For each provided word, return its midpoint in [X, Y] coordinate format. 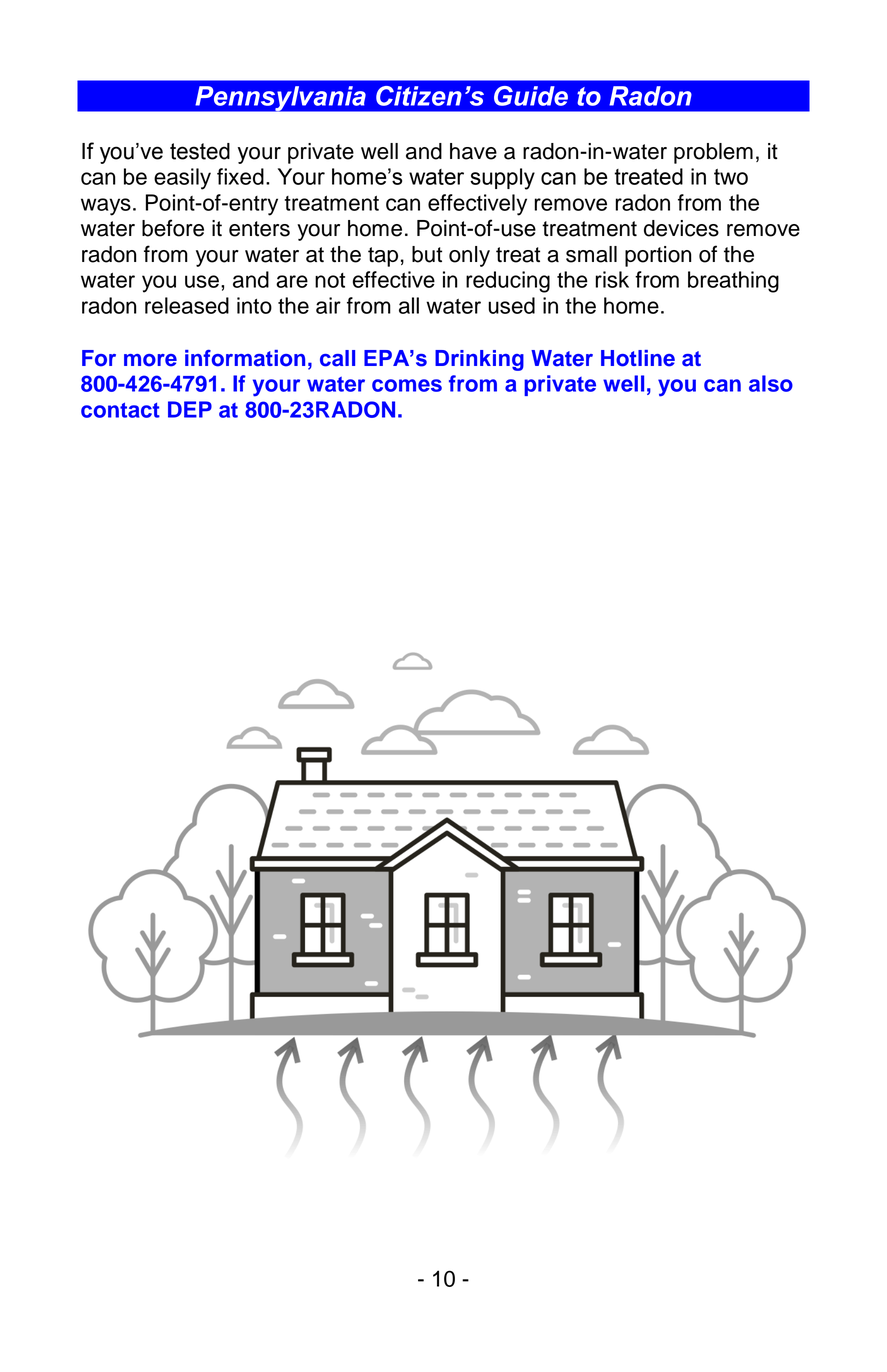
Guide [531, 96]
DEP [190, 409]
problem [713, 153]
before [173, 228]
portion [658, 256]
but [427, 254]
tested [200, 151]
